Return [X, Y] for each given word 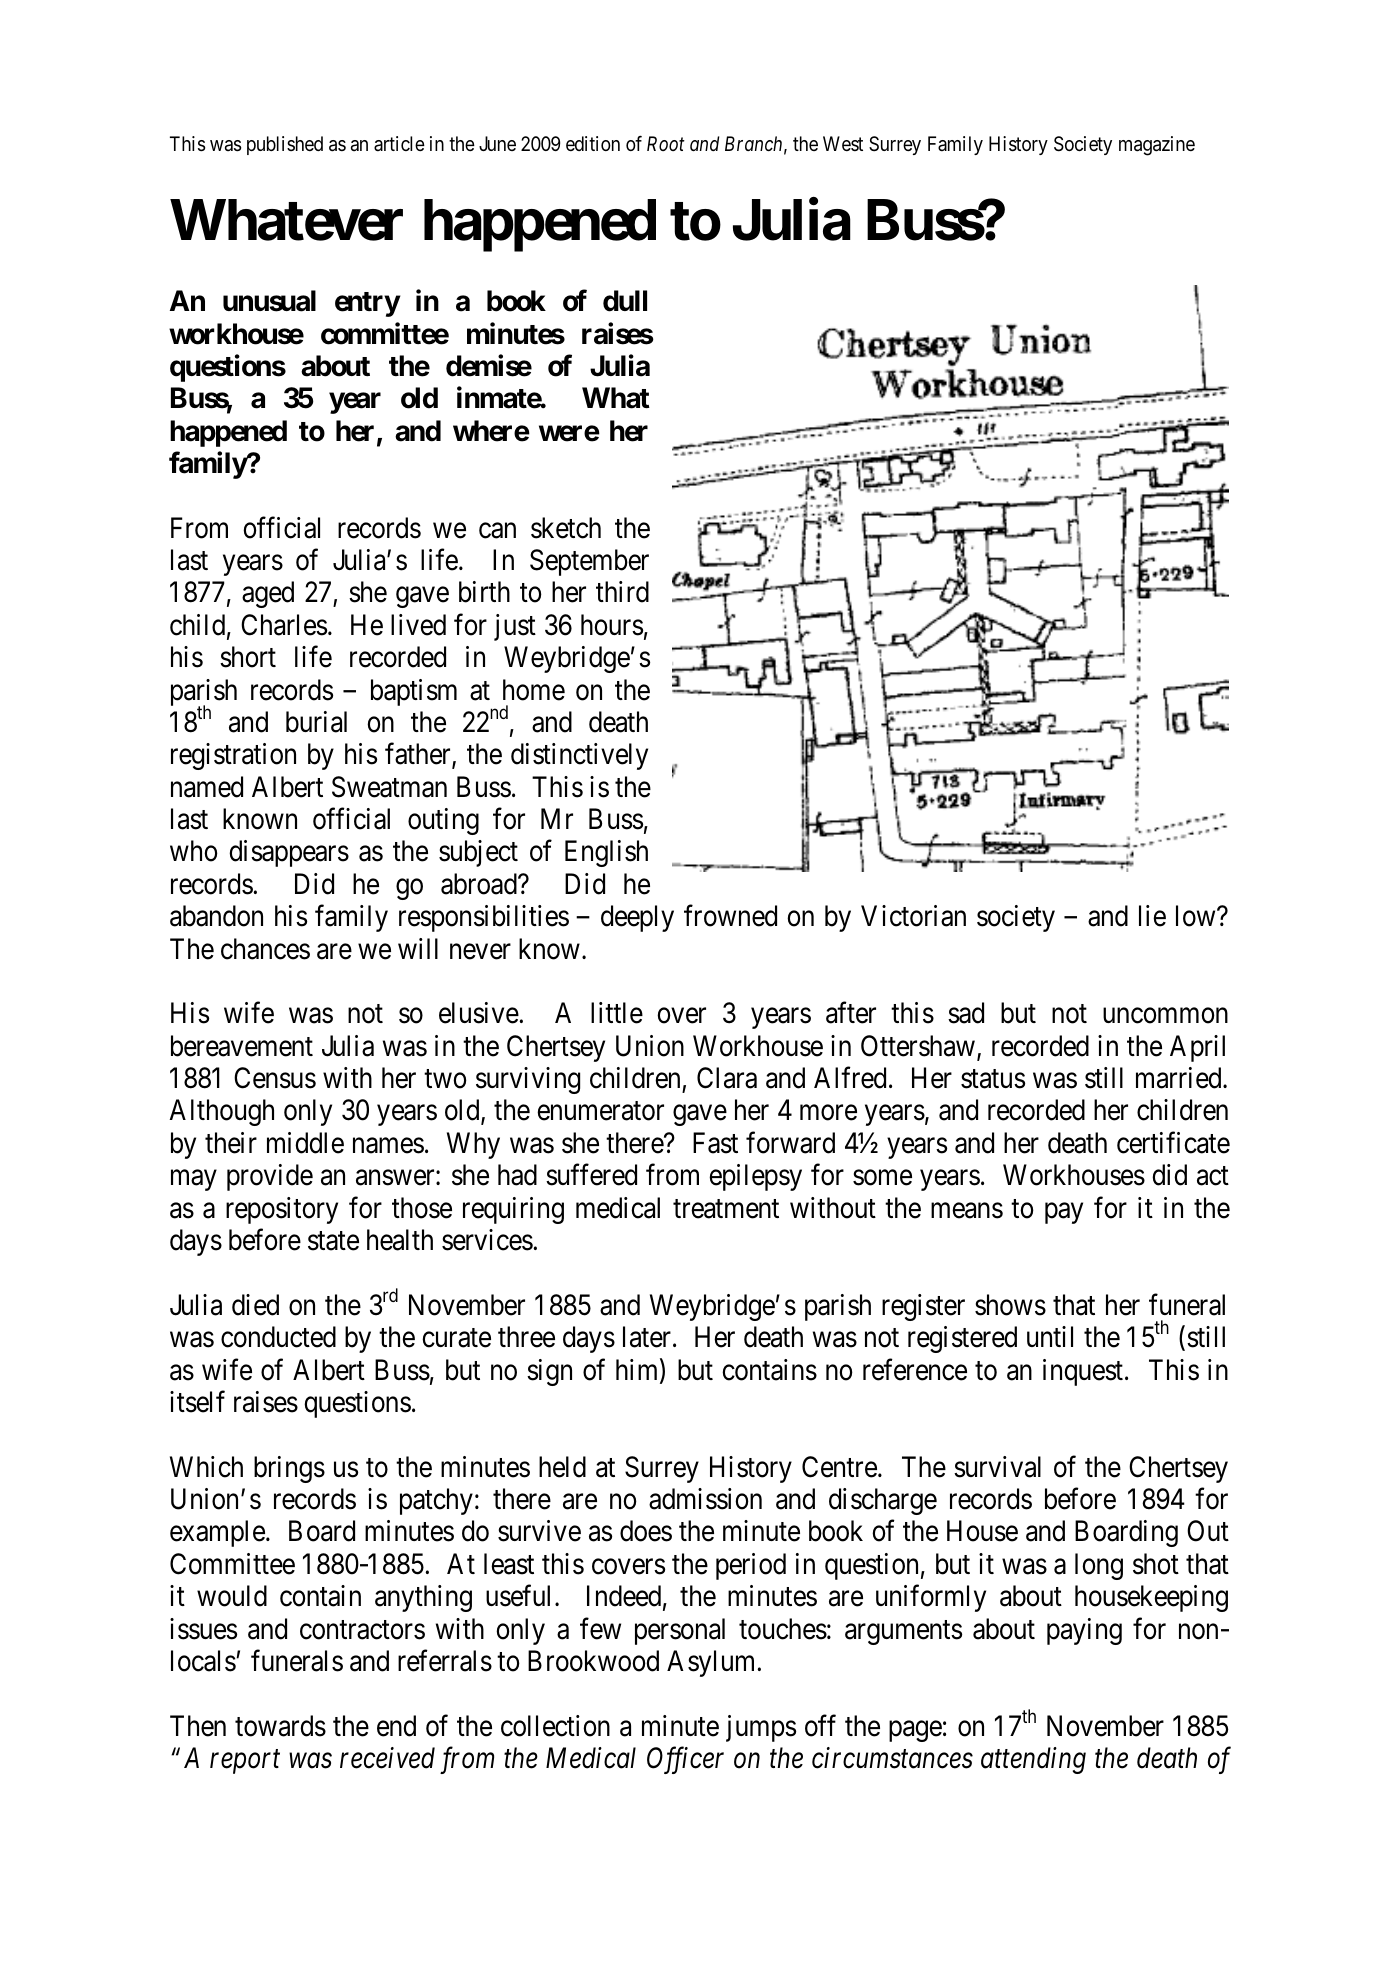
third [622, 592]
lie [1152, 916]
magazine [1157, 146]
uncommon [1165, 1016]
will [418, 948]
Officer [685, 1760]
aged [268, 594]
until [1050, 1336]
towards [280, 1726]
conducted [278, 1337]
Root [666, 143]
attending [1033, 1760]
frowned [730, 916]
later [648, 1337]
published [285, 145]
